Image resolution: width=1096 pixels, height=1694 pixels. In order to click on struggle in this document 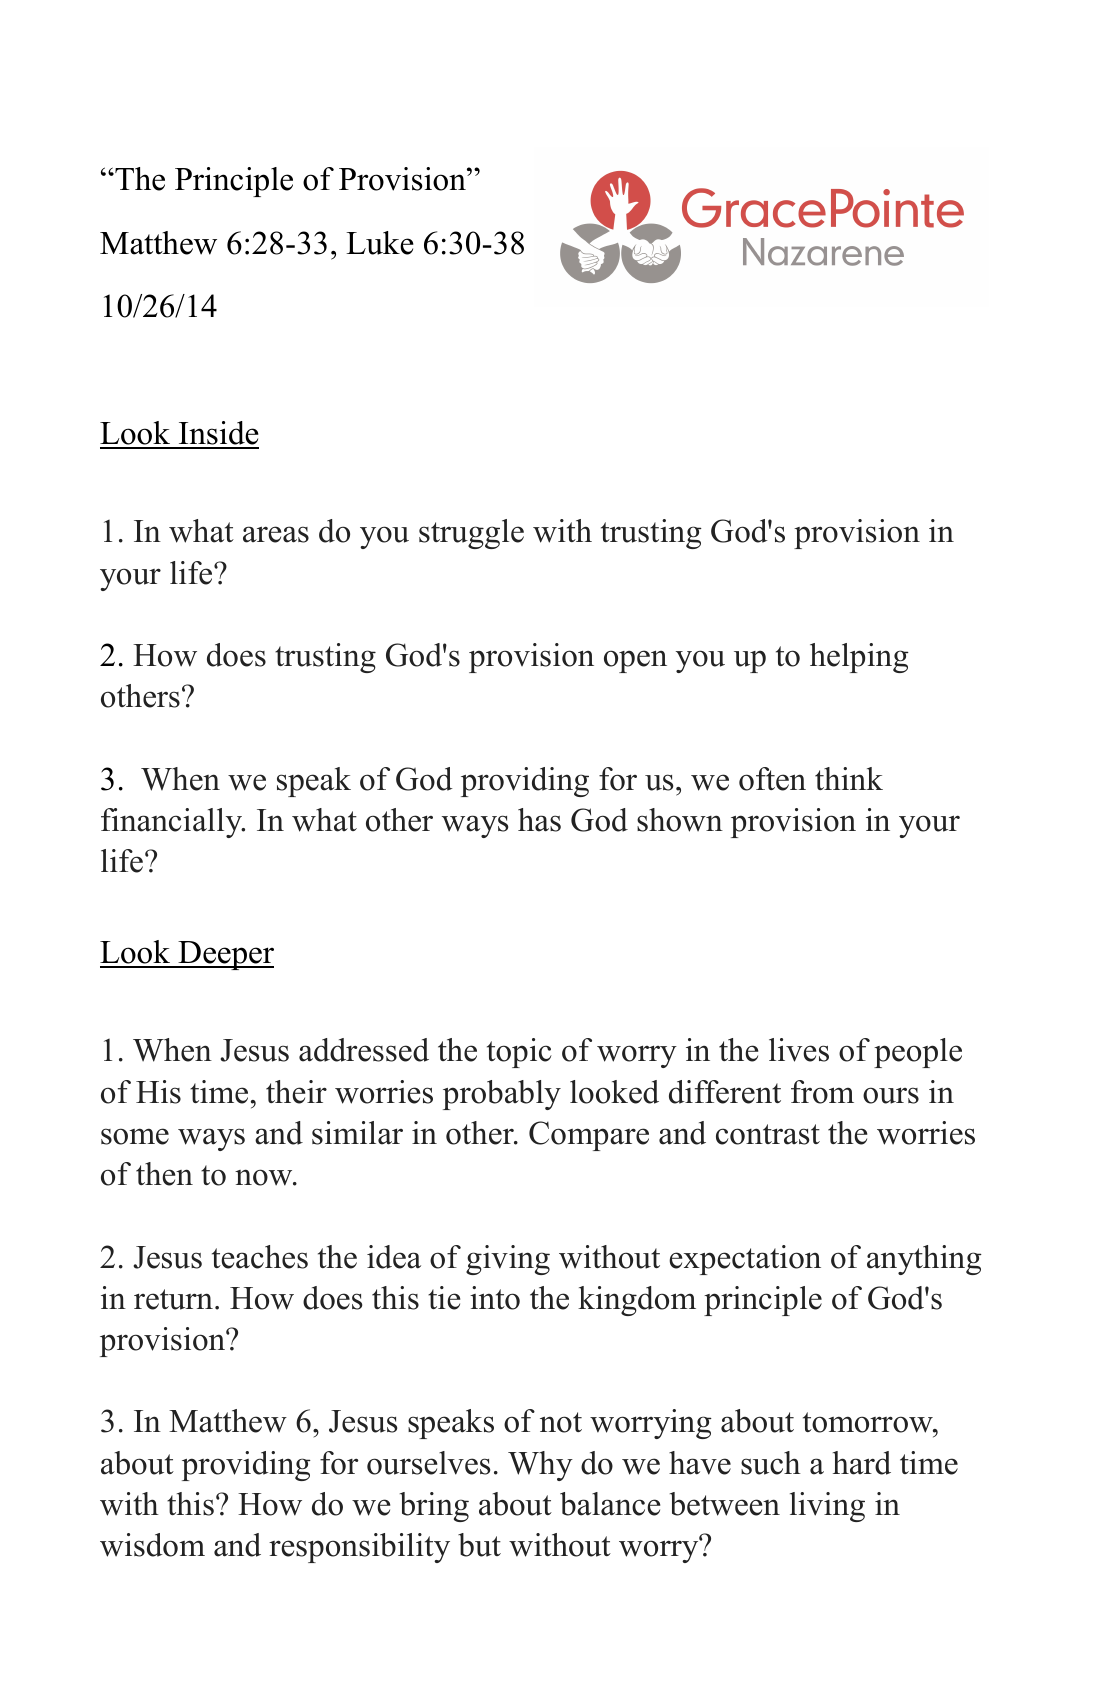, I will do `click(471, 534)`.
